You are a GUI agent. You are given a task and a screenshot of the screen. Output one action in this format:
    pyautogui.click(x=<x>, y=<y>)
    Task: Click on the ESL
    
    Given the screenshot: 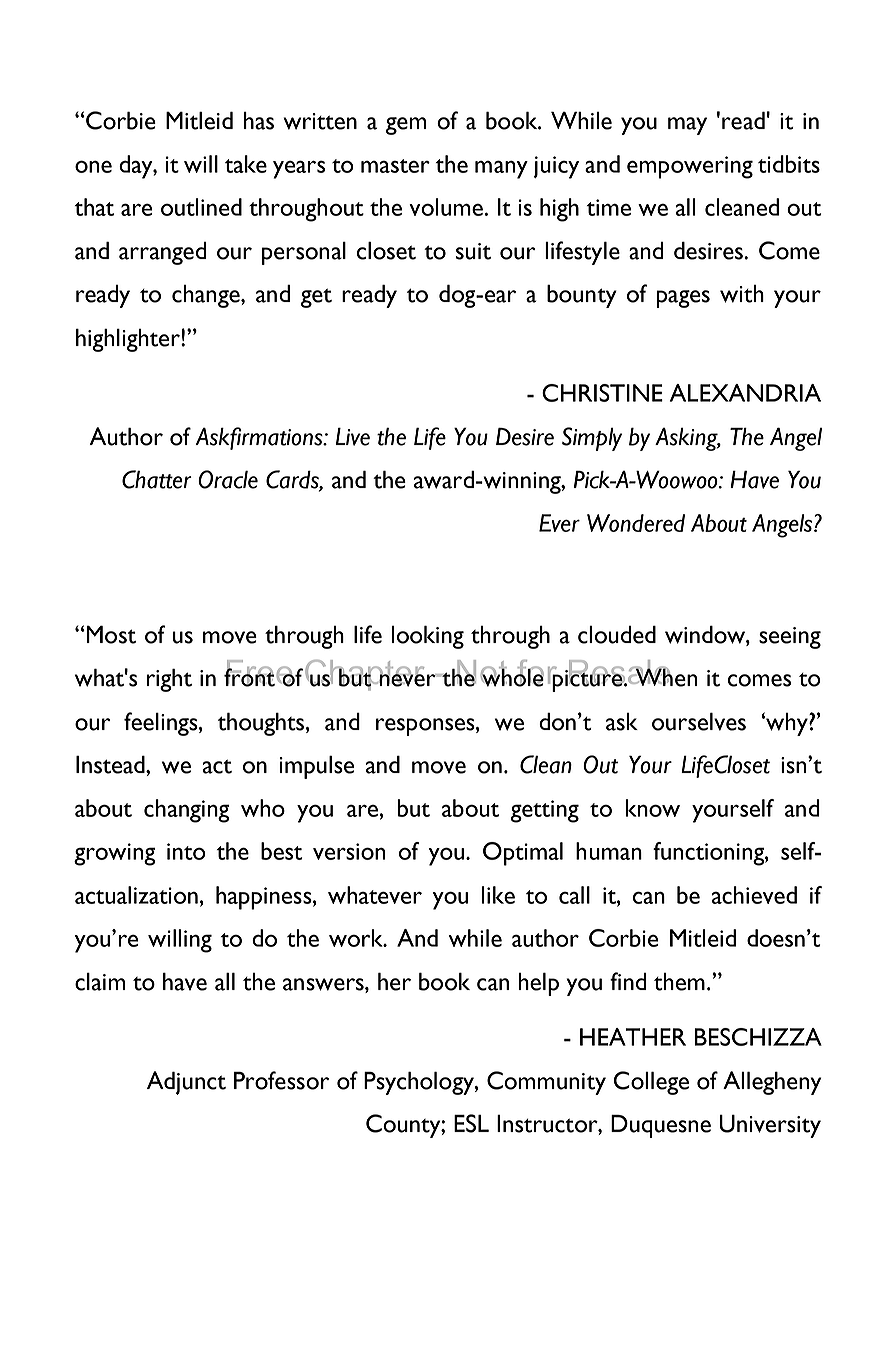 What is the action you would take?
    pyautogui.click(x=471, y=1123)
